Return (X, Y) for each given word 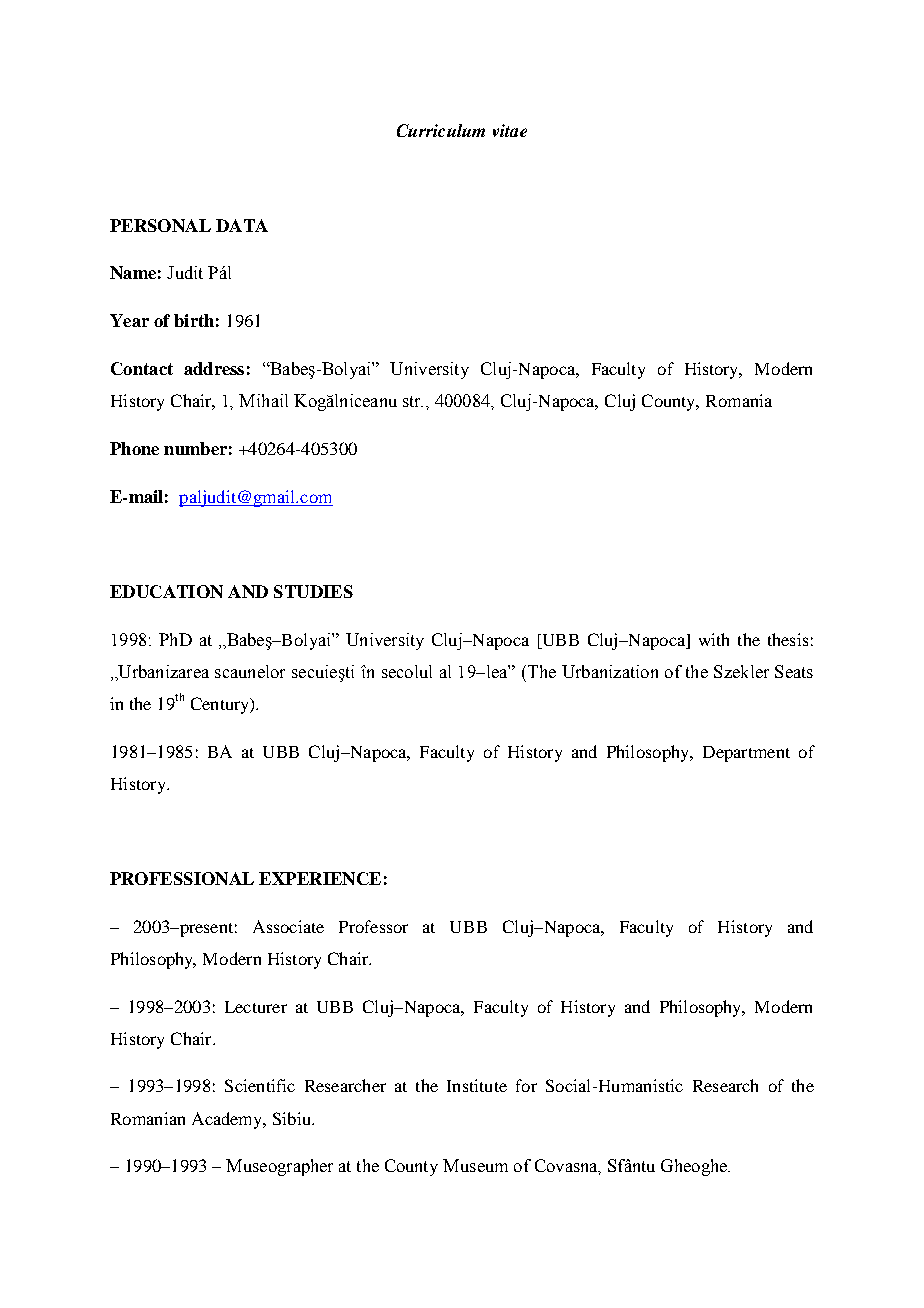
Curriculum (441, 130)
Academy (228, 1120)
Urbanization (610, 671)
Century (221, 705)
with (714, 639)
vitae (510, 130)
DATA (242, 225)
